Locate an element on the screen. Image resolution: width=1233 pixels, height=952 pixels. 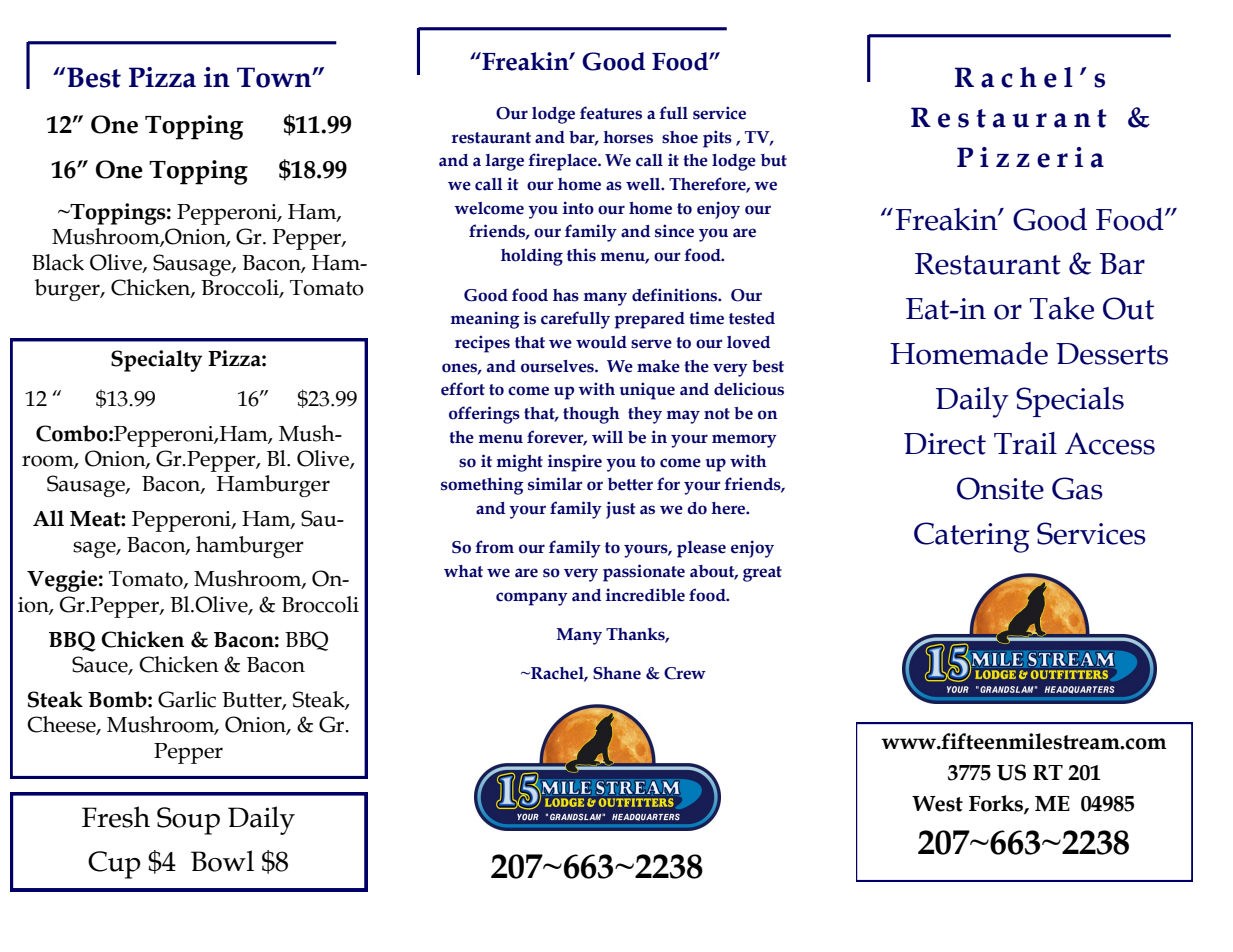
West is located at coordinates (937, 804).
